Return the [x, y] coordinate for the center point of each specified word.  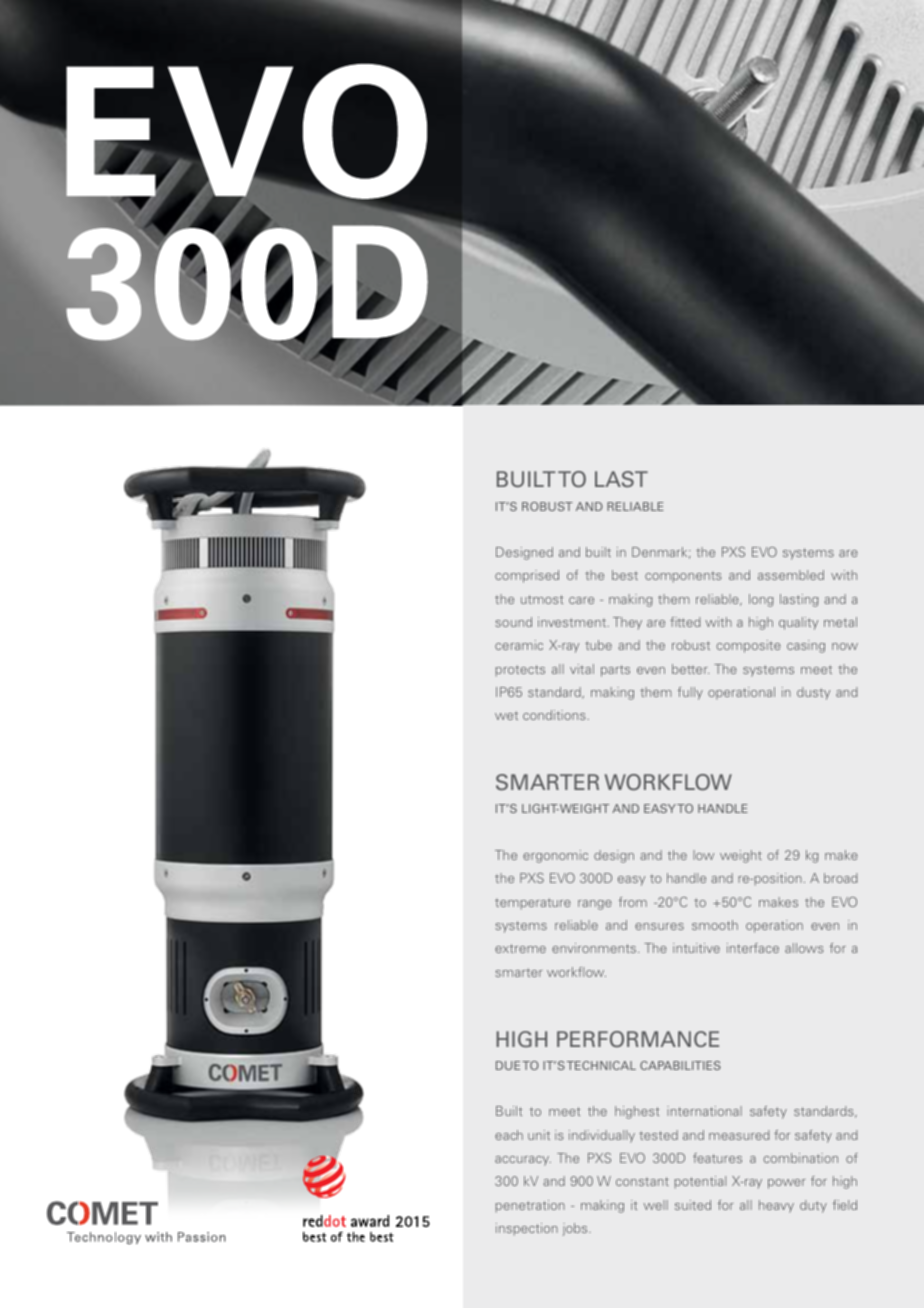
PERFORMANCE [638, 1039]
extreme [520, 948]
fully [690, 693]
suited [693, 1205]
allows [804, 948]
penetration [530, 1206]
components [683, 577]
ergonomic [555, 856]
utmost [542, 599]
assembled [791, 575]
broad [841, 878]
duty [813, 1206]
